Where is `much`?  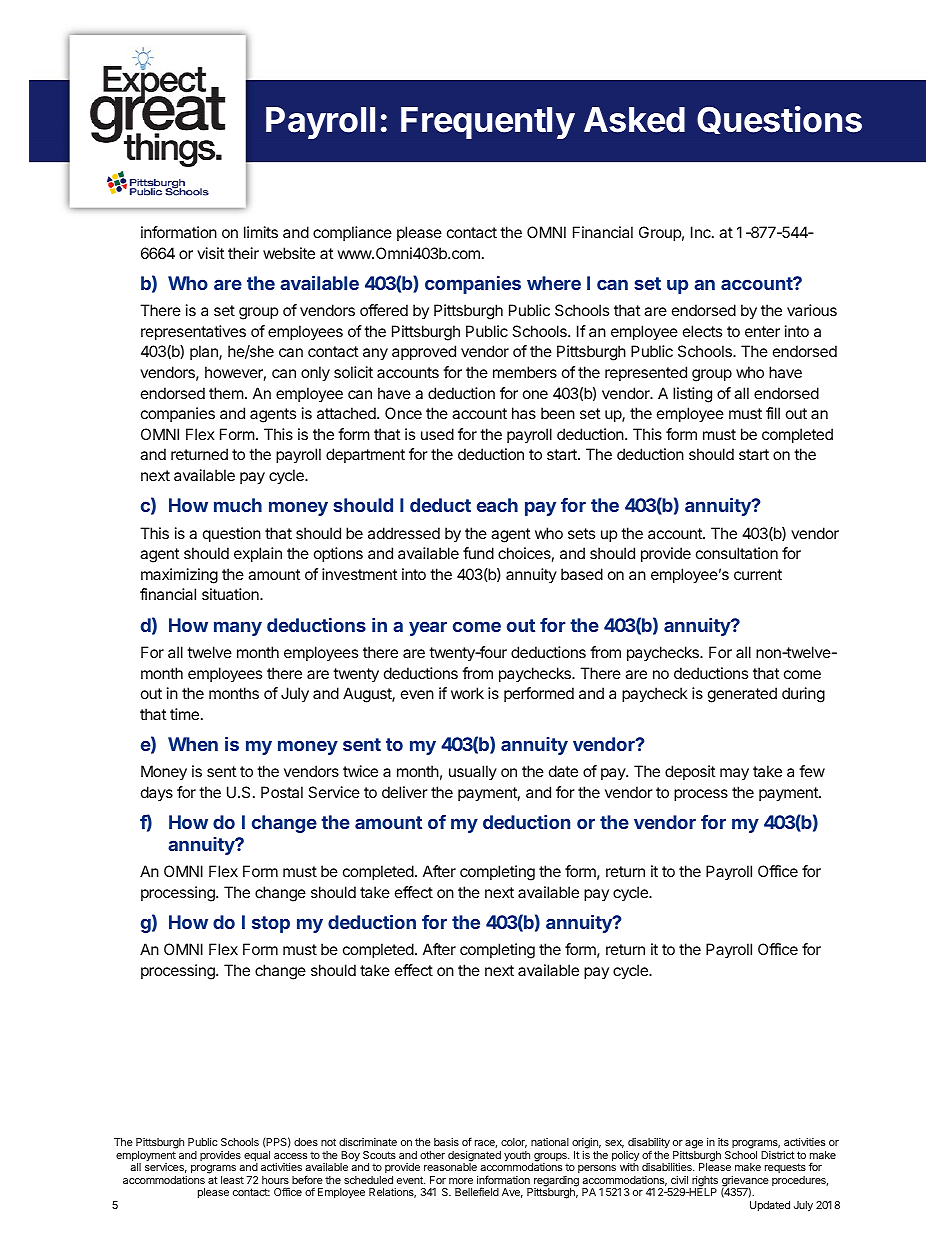 much is located at coordinates (238, 505).
